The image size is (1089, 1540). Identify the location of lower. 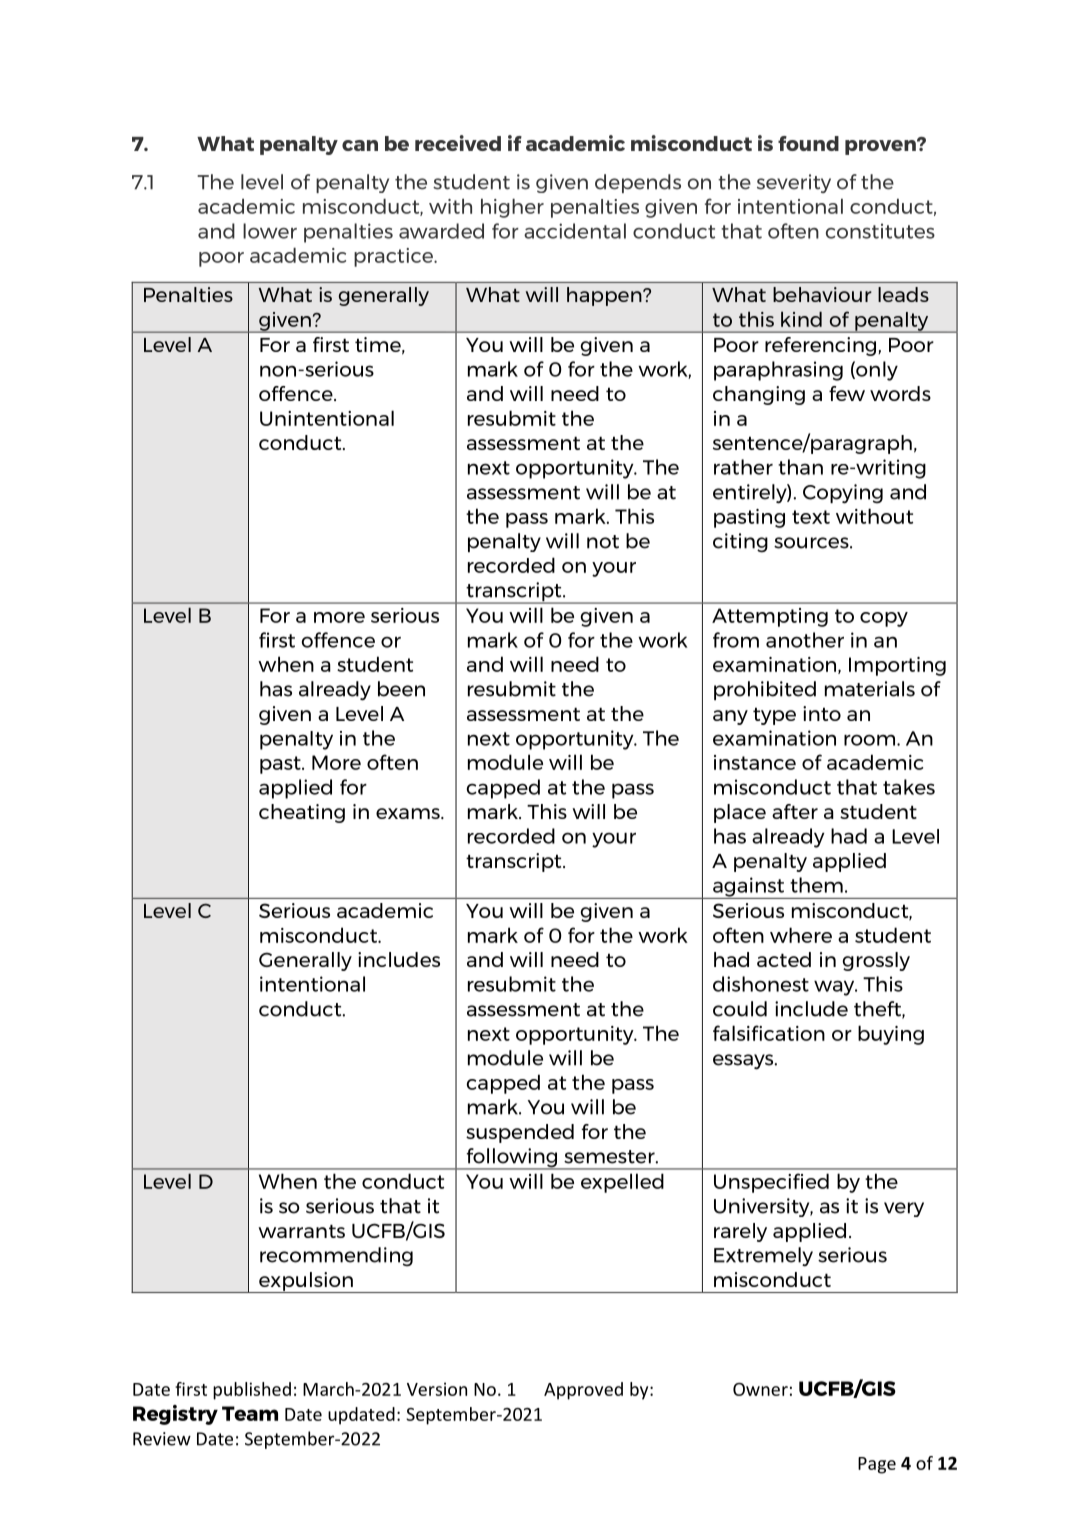
(270, 231).
